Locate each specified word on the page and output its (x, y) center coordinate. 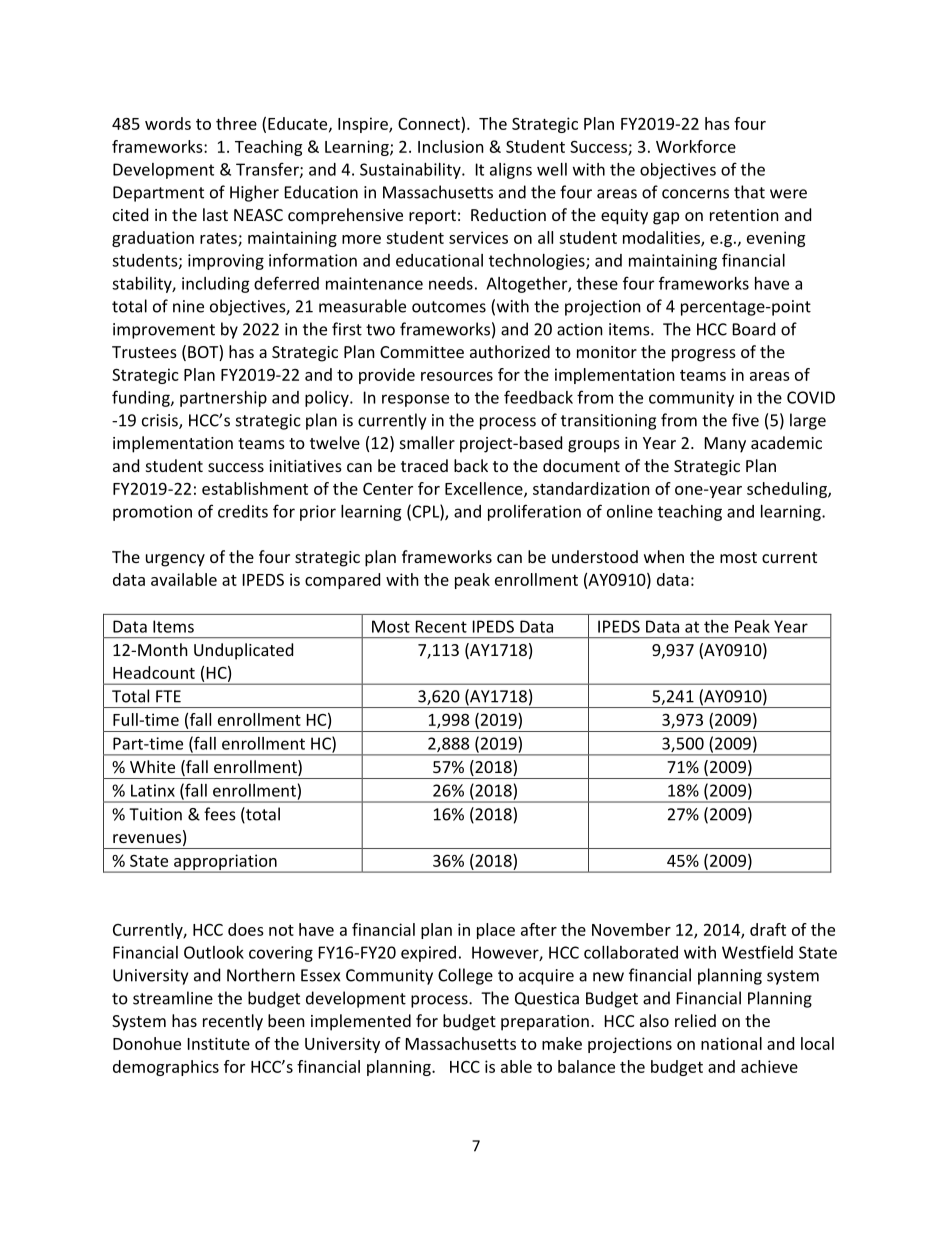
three (236, 123)
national (731, 1043)
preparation (545, 1023)
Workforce (696, 146)
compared (342, 581)
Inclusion (451, 146)
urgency (175, 560)
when (664, 556)
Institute (219, 1043)
